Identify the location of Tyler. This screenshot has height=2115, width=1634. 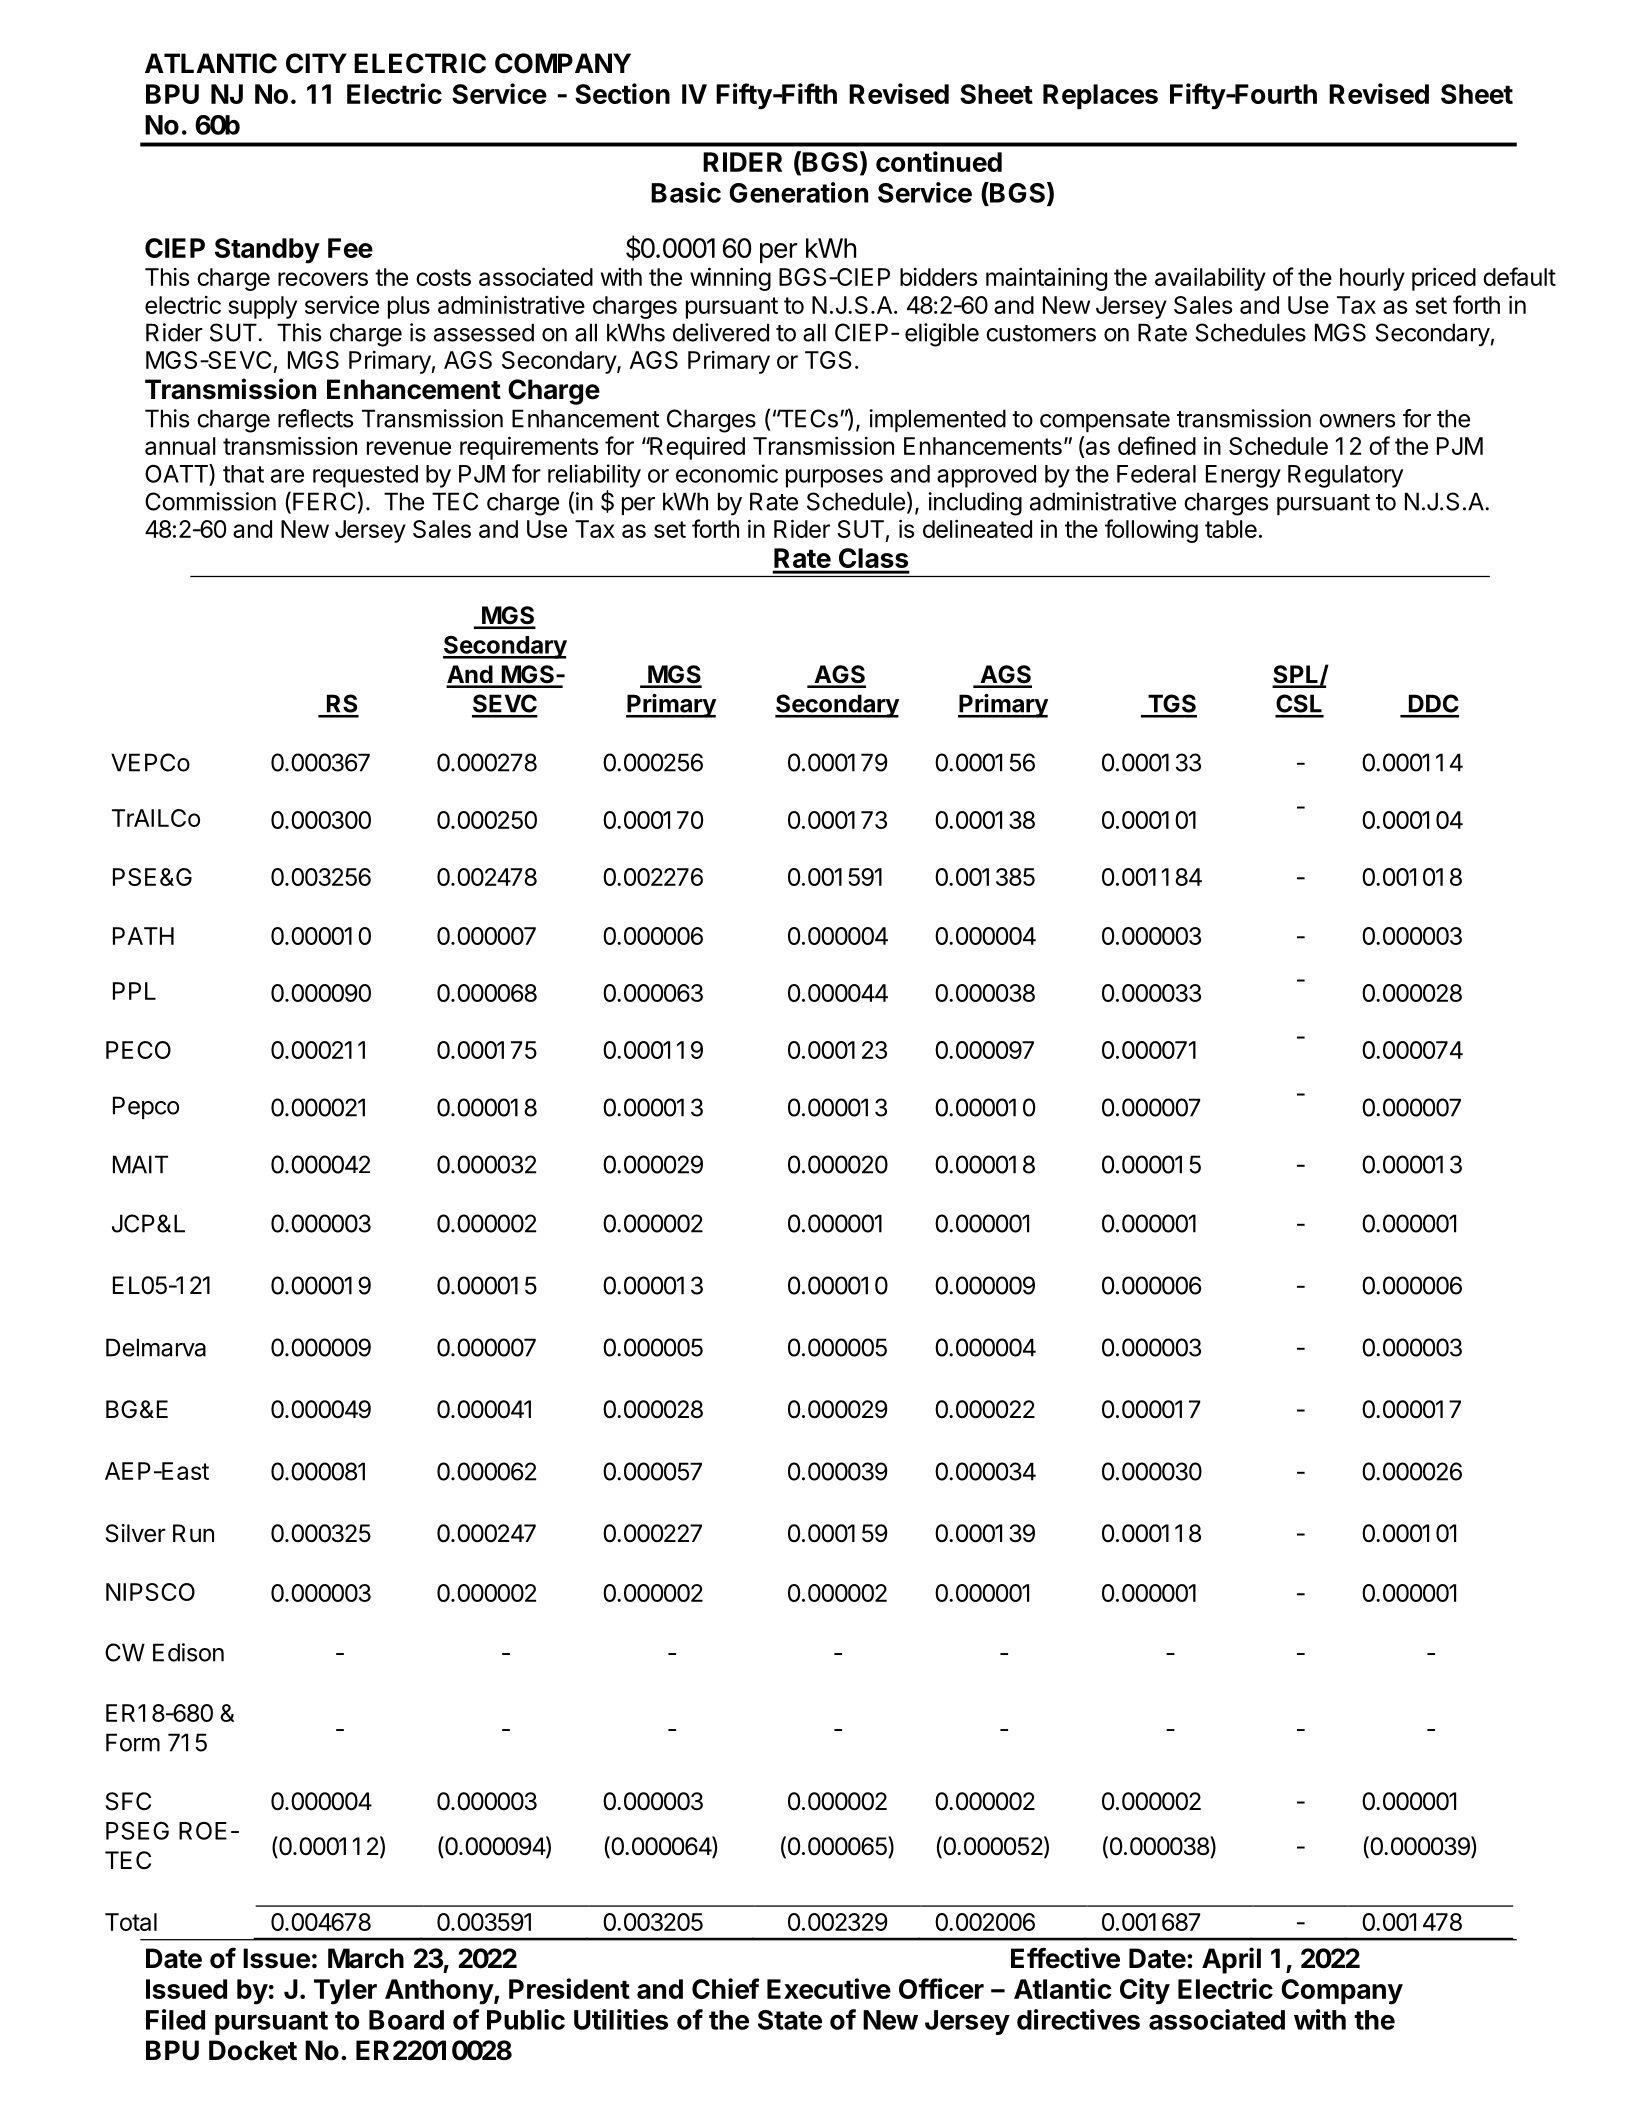
(345, 1992).
